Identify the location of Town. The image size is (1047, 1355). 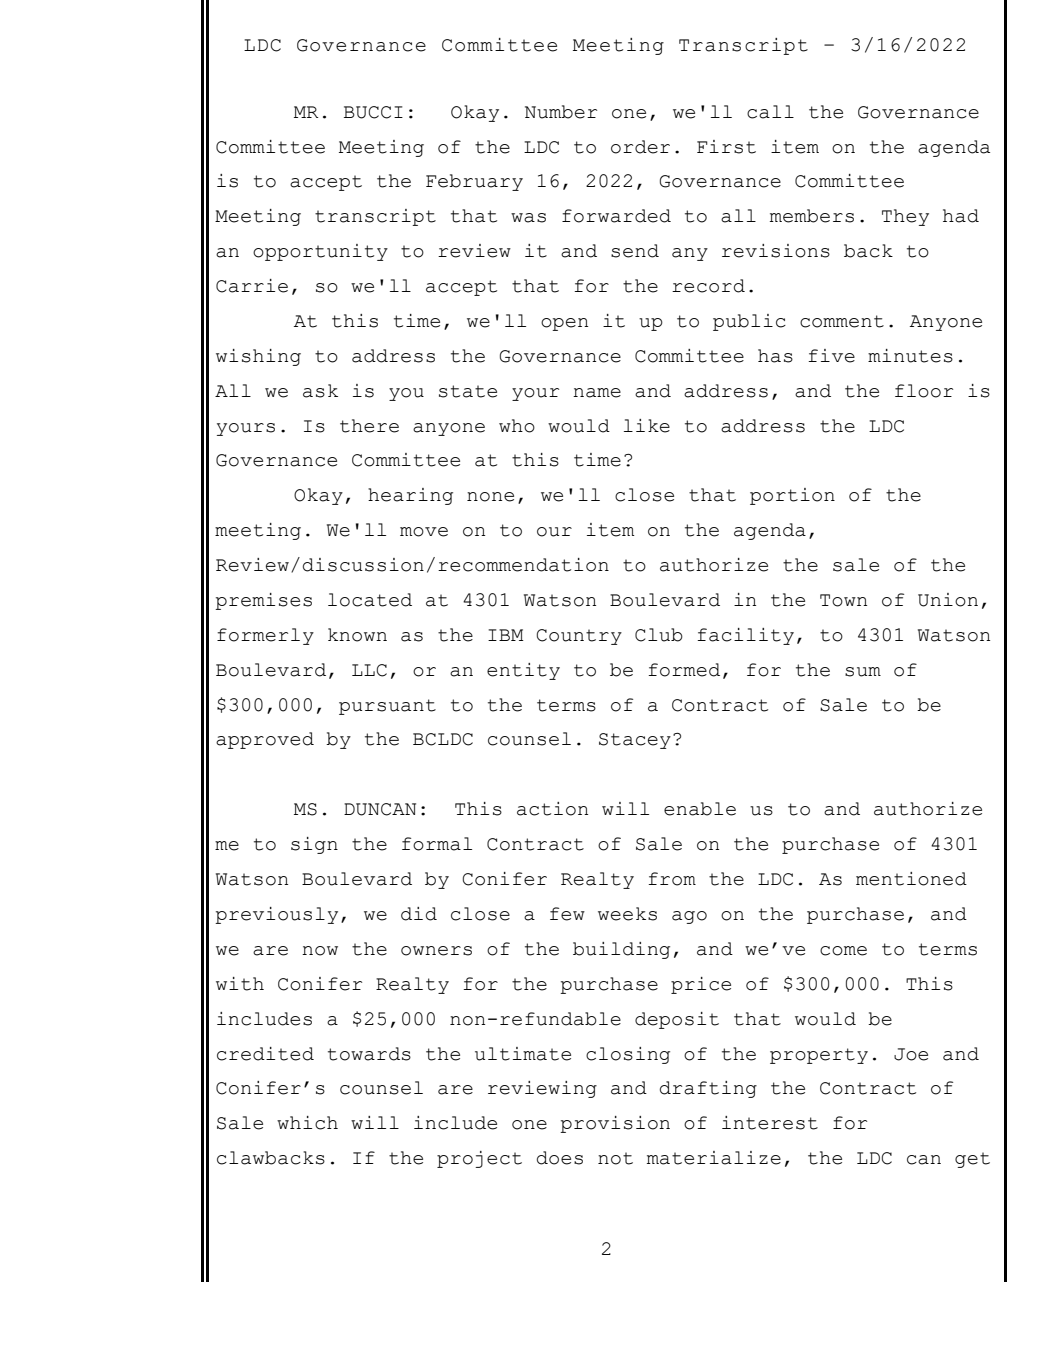
(843, 600).
